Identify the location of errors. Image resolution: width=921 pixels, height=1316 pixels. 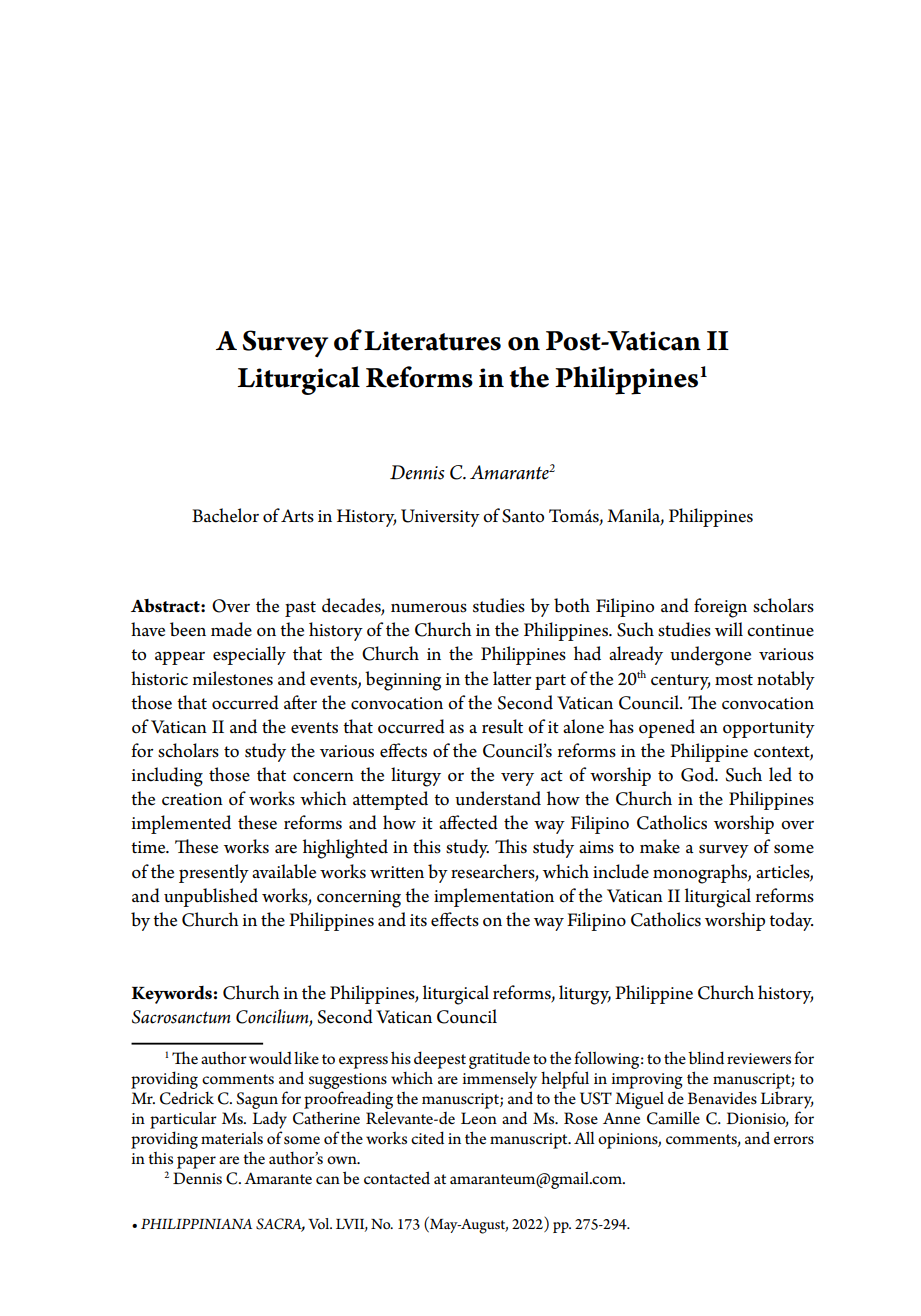
(794, 1140).
